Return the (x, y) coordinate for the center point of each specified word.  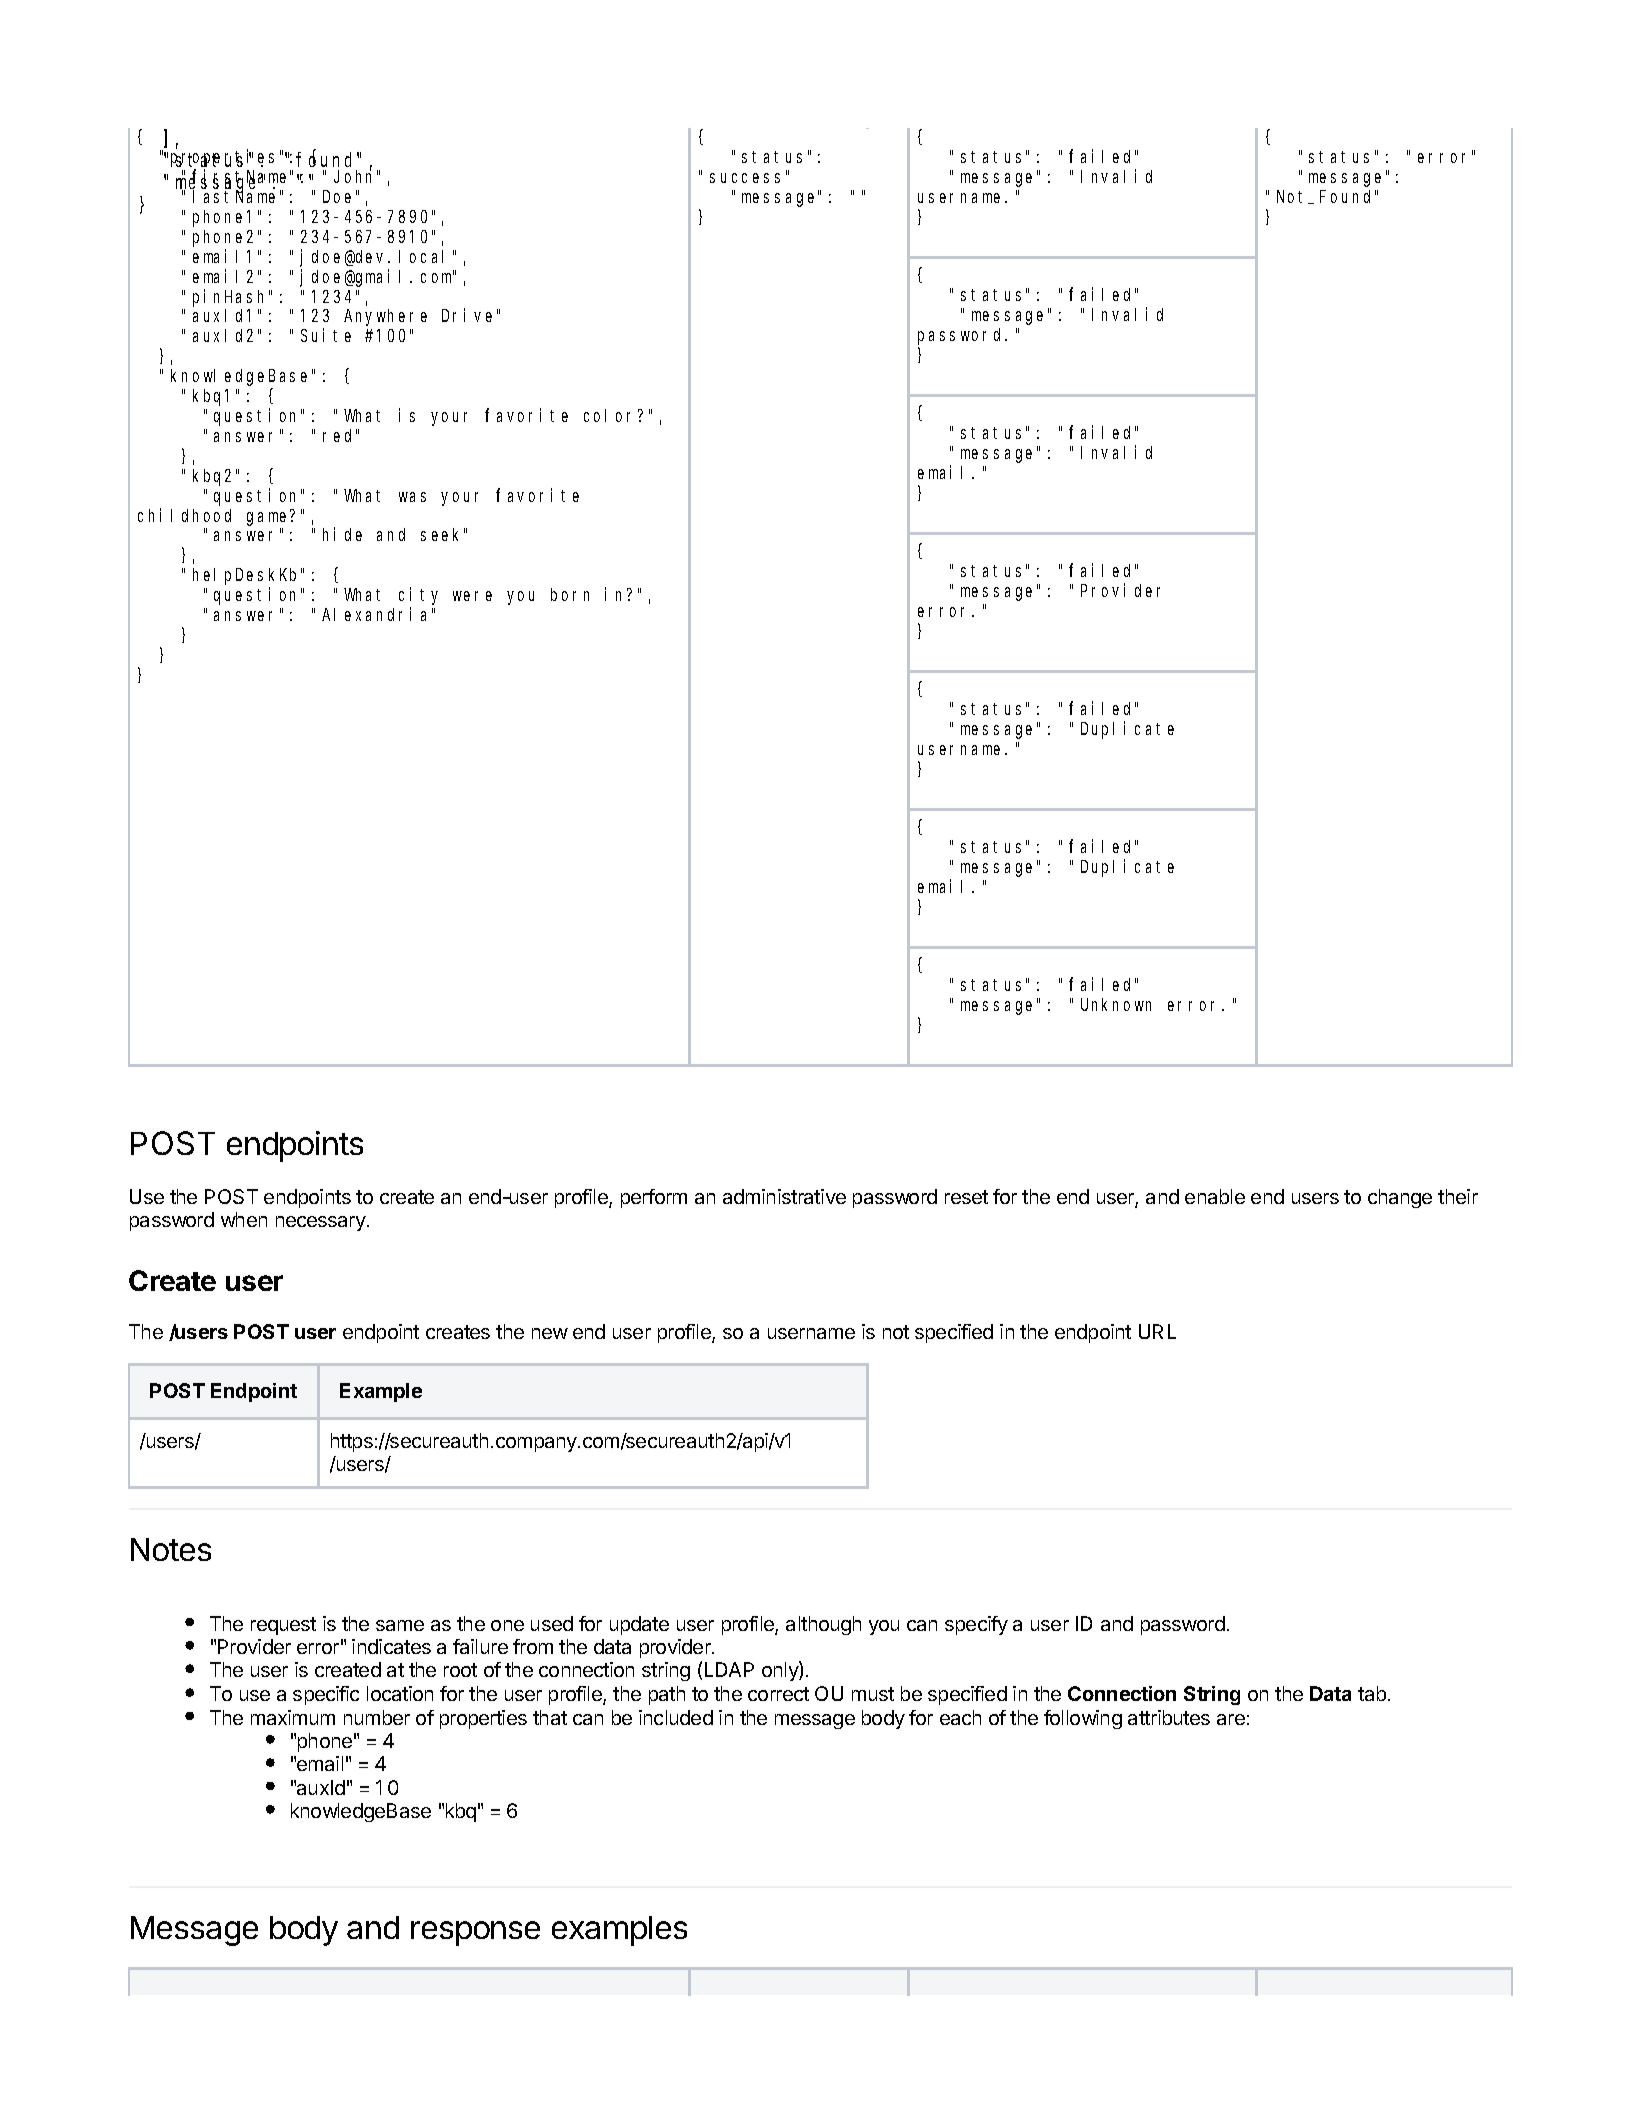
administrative (784, 1196)
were (472, 596)
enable (1215, 1196)
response (475, 1933)
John (356, 176)
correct (778, 1694)
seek (443, 534)
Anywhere (385, 317)
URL (1157, 1331)
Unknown (1116, 1004)
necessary (322, 1223)
